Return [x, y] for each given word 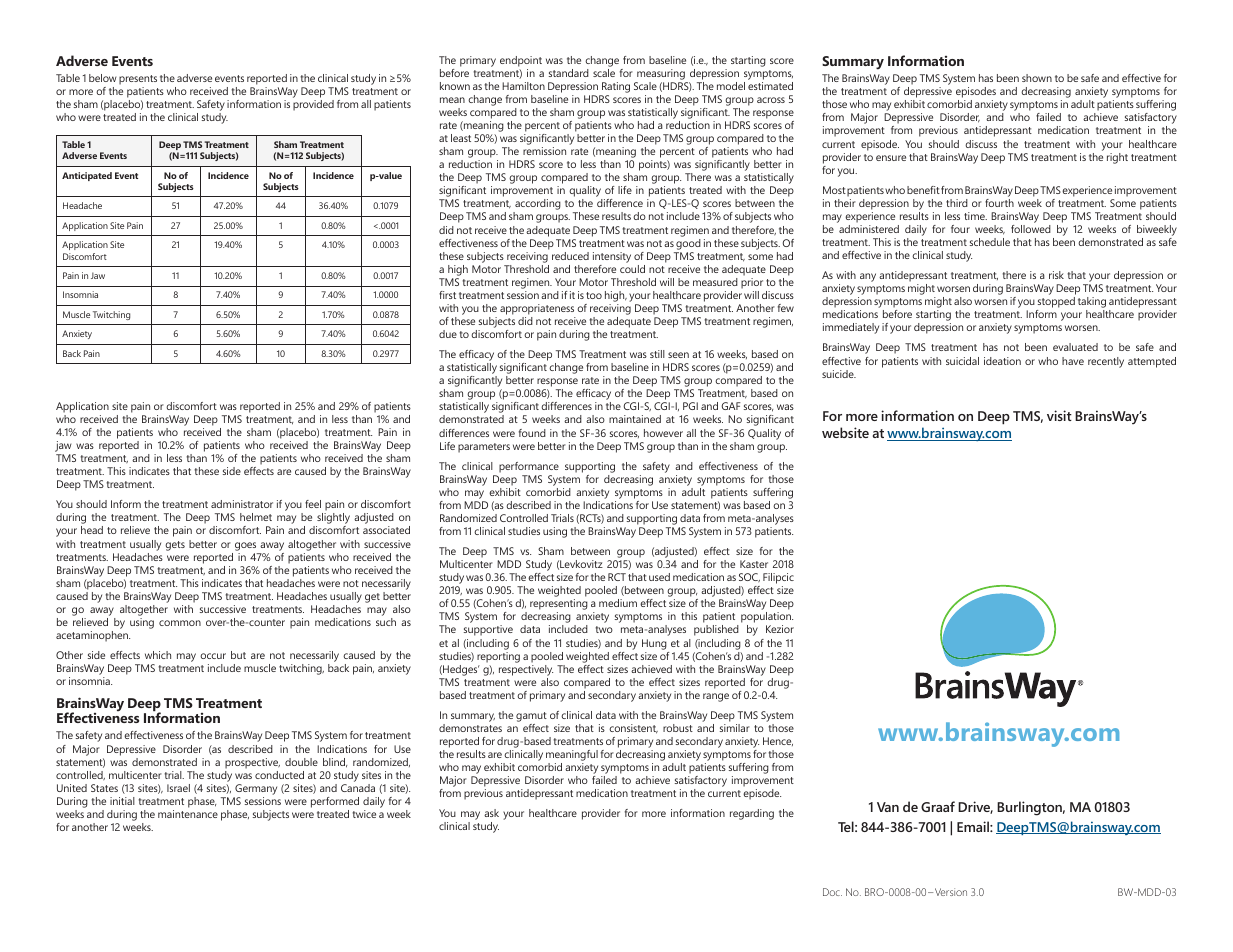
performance [529, 467]
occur [213, 656]
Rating [616, 87]
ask [491, 813]
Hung [654, 644]
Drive [975, 807]
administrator [242, 504]
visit [1059, 415]
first [447, 295]
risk [1056, 275]
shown [1037, 78]
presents [138, 81]
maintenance [188, 814]
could [632, 269]
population [767, 619]
